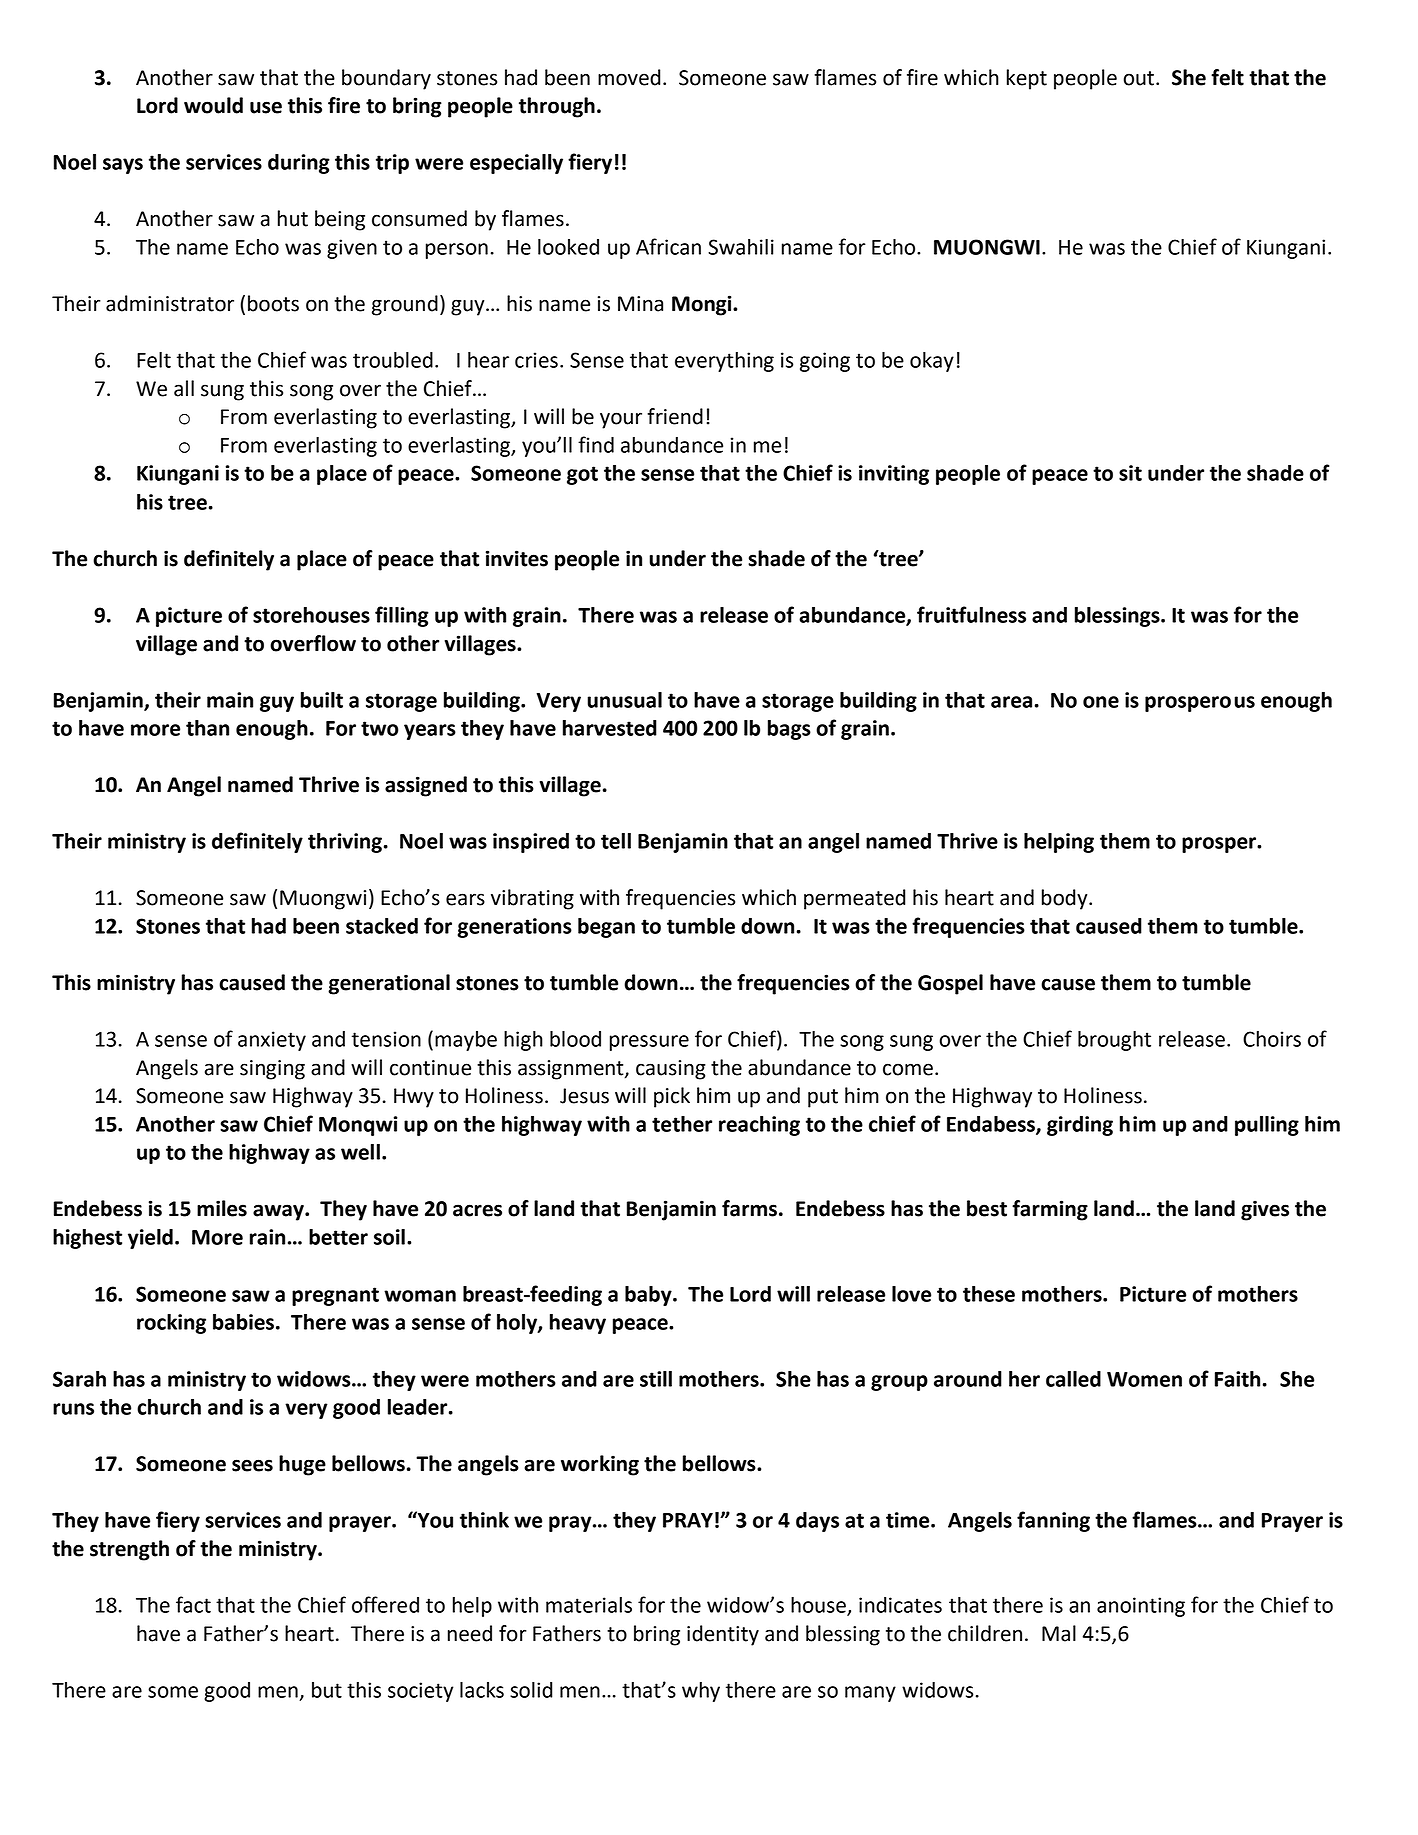  What do you see at coordinates (1011, 702) in the screenshot?
I see `area` at bounding box center [1011, 702].
